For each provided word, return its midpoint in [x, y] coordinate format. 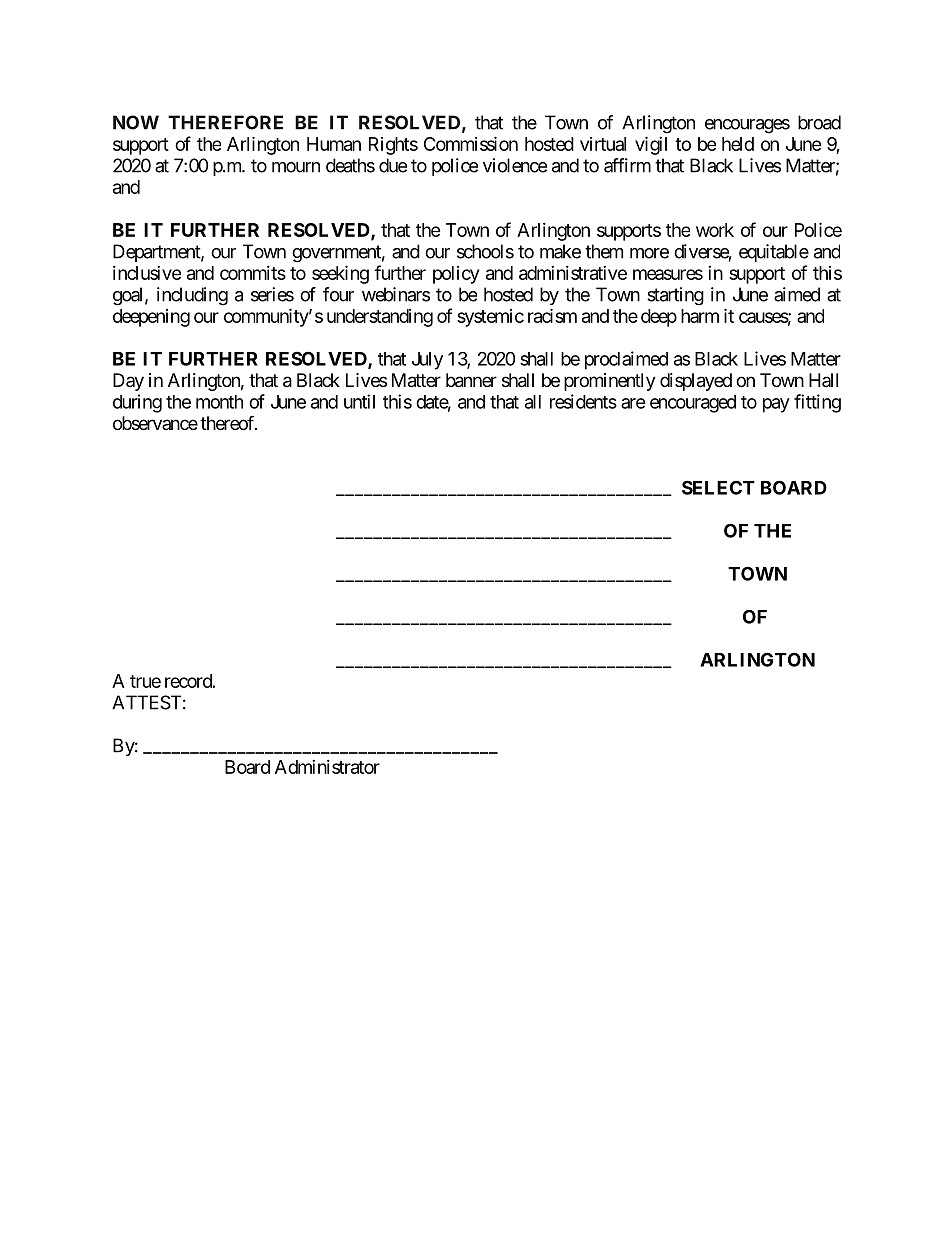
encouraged [693, 404]
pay [776, 405]
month [219, 402]
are [633, 403]
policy [456, 275]
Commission [471, 143]
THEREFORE [225, 122]
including [192, 296]
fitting [817, 403]
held [738, 144]
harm [700, 316]
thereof [228, 422]
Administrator [327, 767]
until [359, 401]
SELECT [718, 487]
